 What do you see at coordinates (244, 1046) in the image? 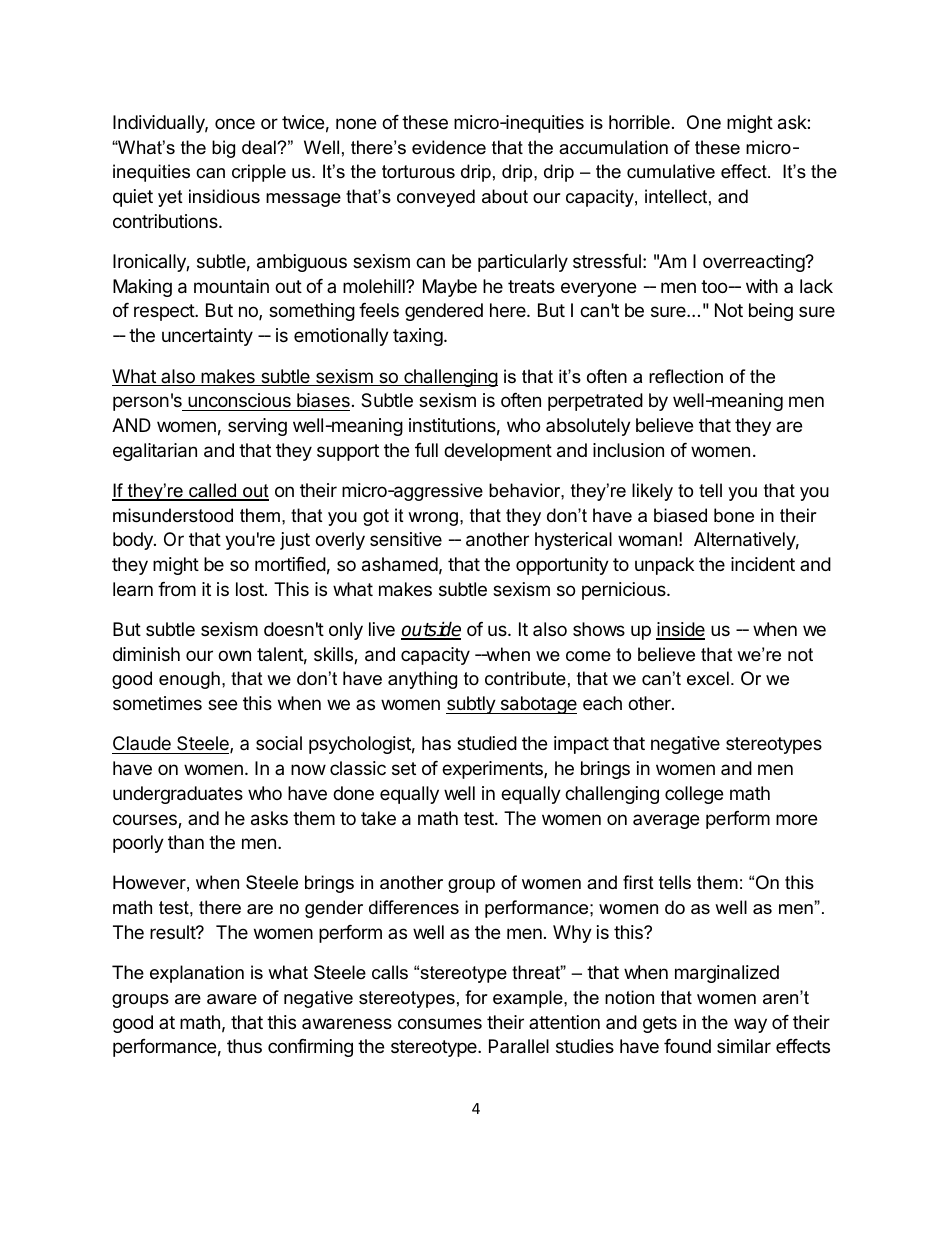
I see `thus` at bounding box center [244, 1046].
